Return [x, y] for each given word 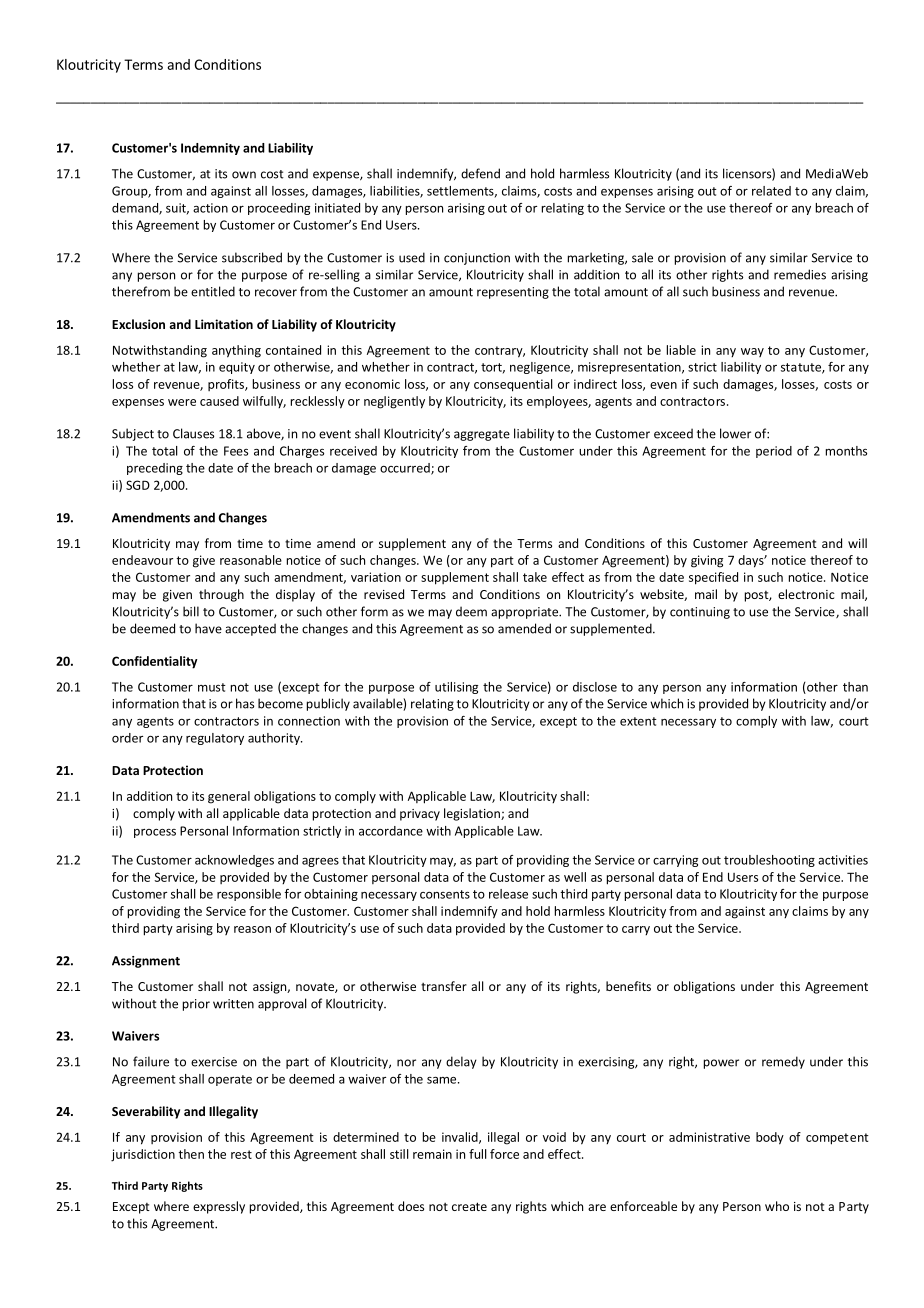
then [191, 1154]
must [212, 687]
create [469, 1206]
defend [480, 173]
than [855, 687]
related [771, 191]
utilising [456, 688]
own [244, 175]
